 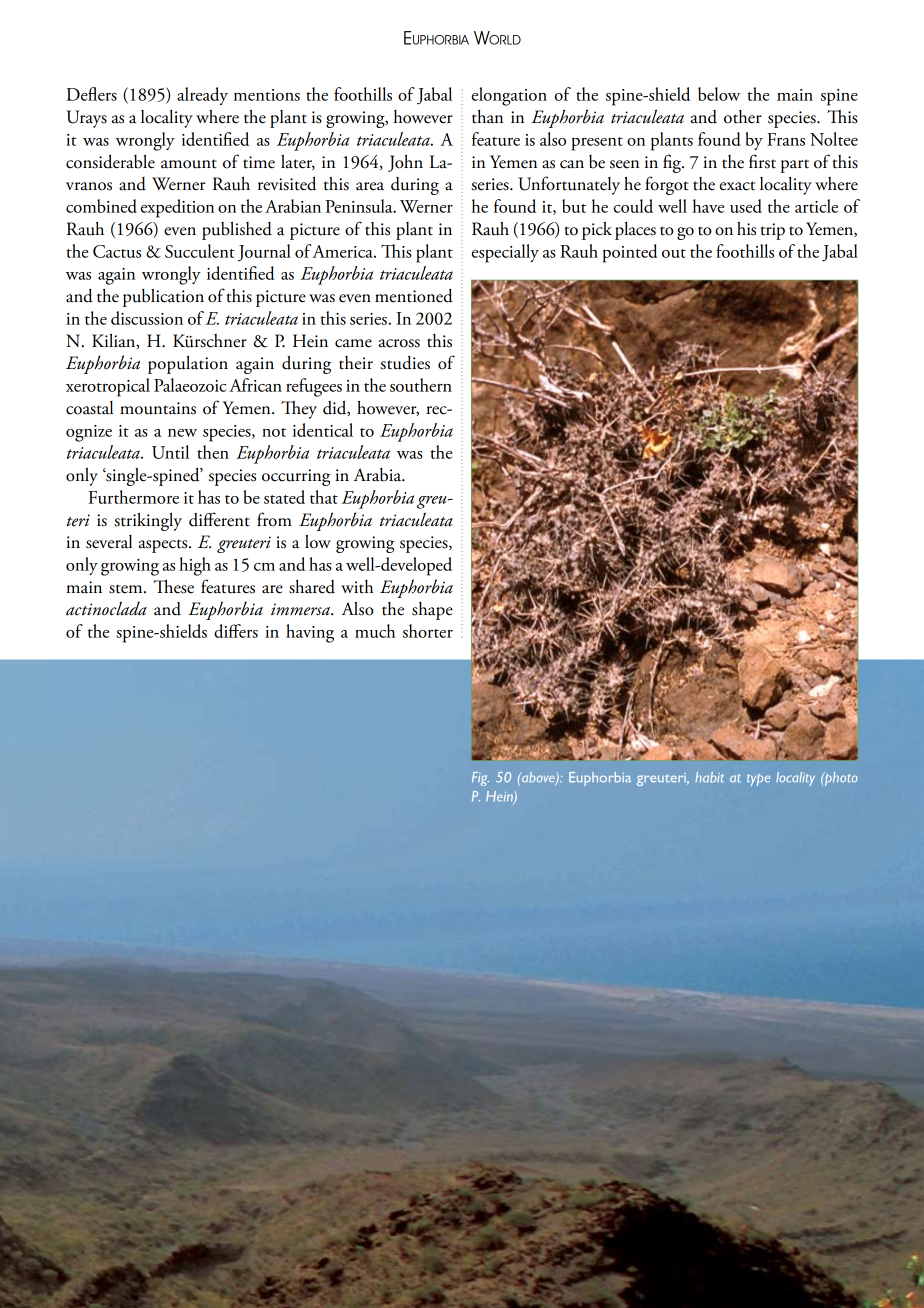 I want to click on new, so click(x=182, y=433).
